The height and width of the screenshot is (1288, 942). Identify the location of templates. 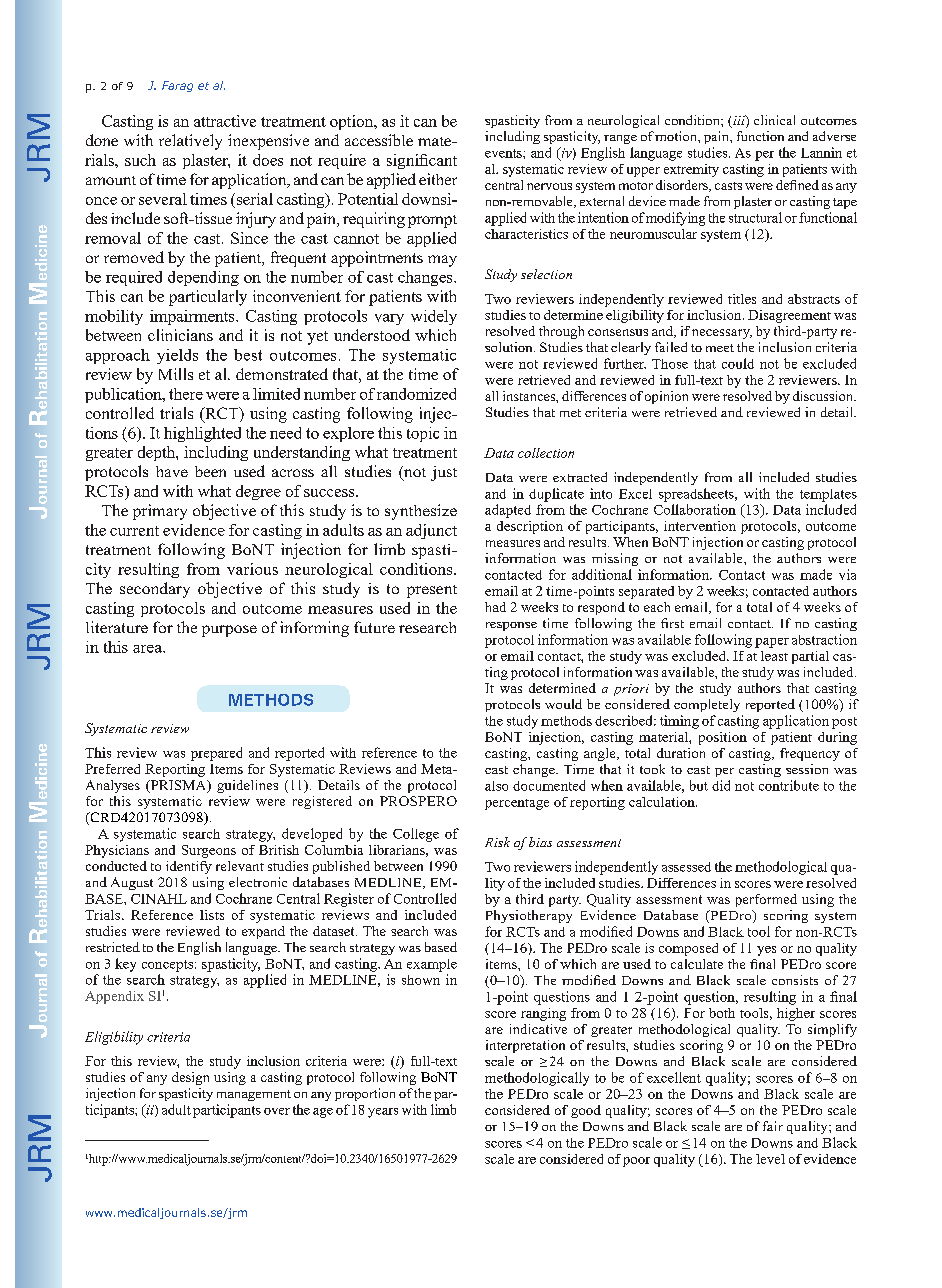
(828, 495).
